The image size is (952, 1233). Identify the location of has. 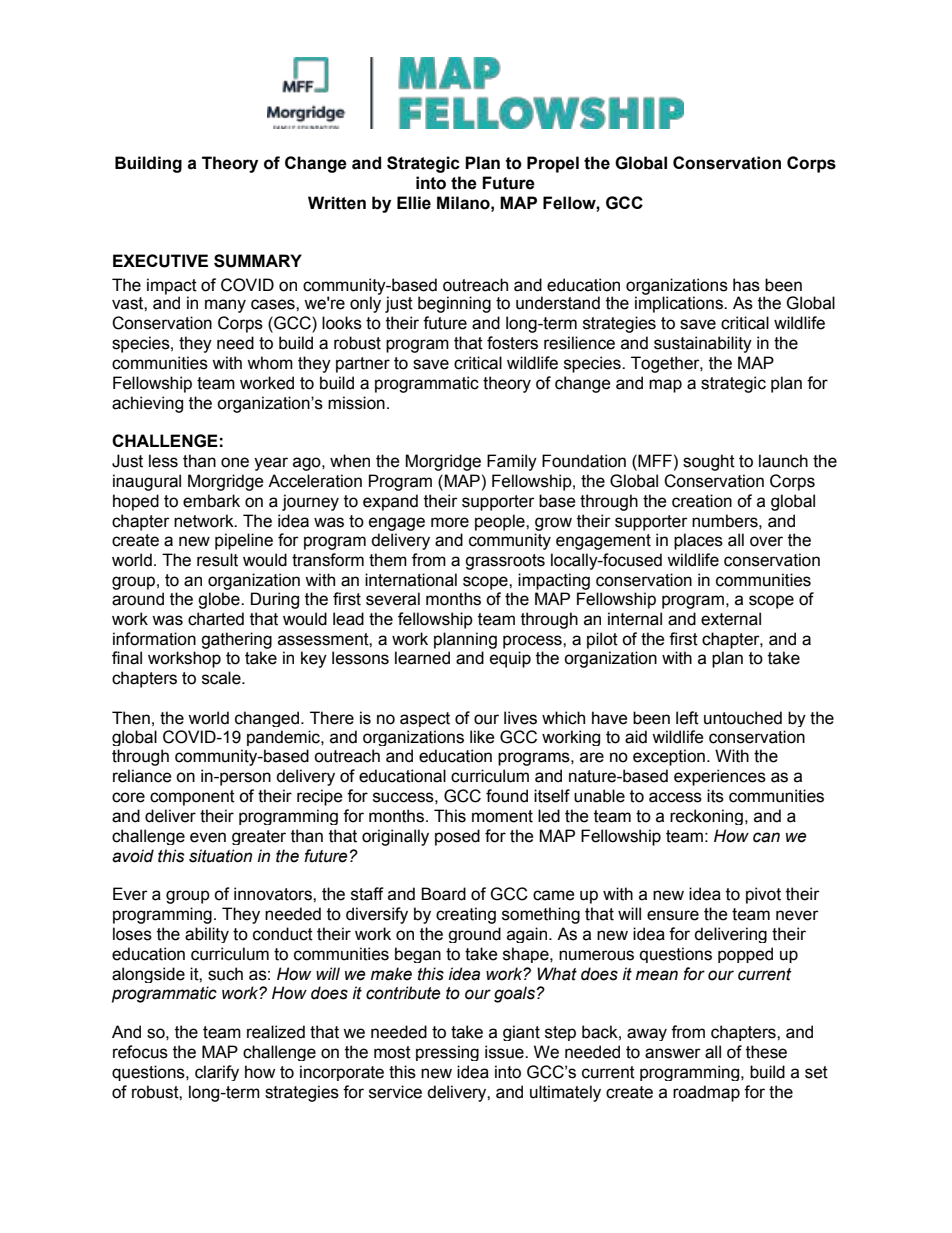
(746, 285).
